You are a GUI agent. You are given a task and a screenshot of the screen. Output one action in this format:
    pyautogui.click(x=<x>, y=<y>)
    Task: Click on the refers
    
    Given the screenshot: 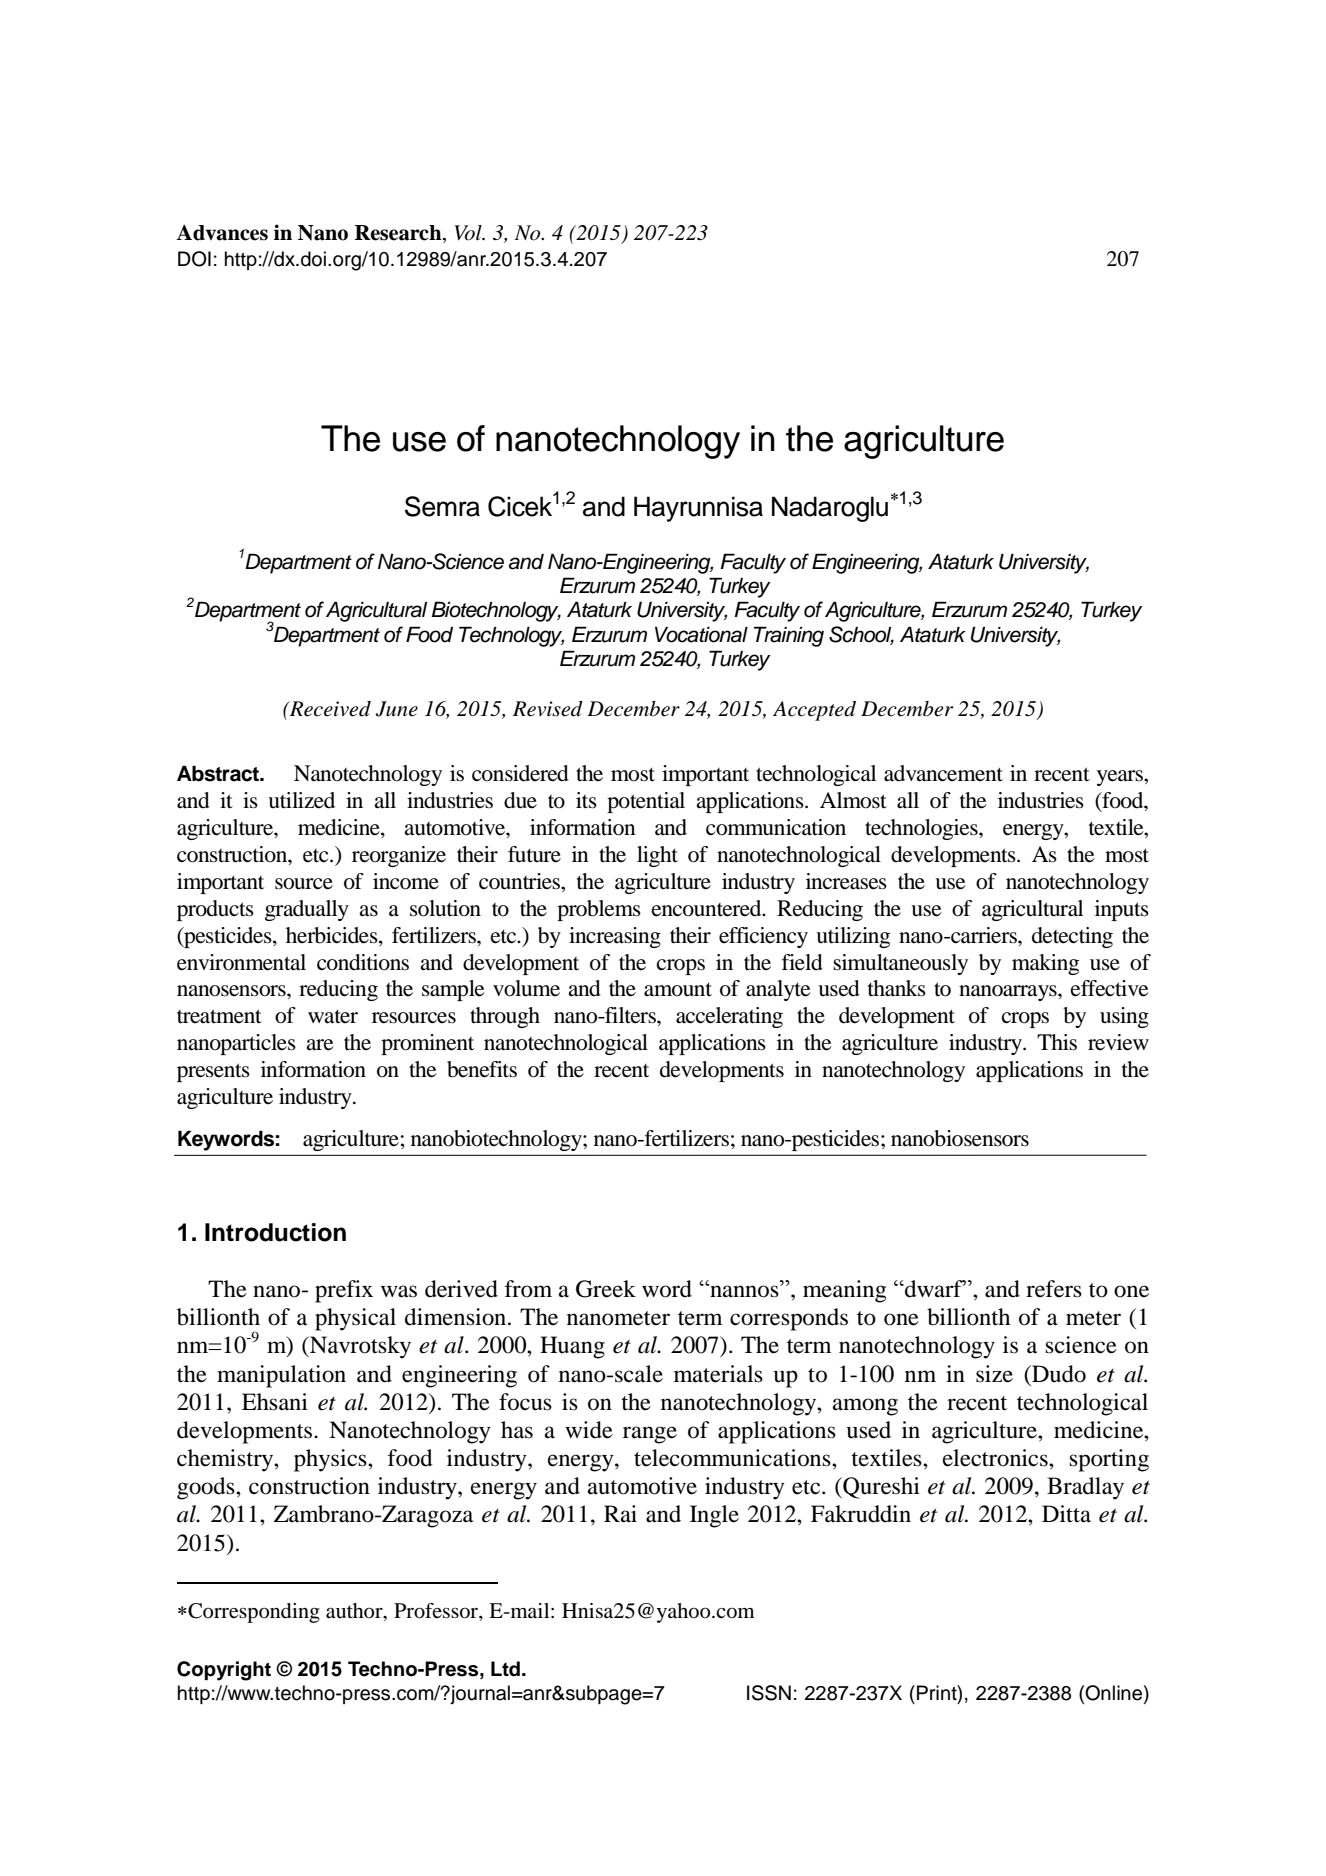 What is the action you would take?
    pyautogui.click(x=1054, y=1289)
